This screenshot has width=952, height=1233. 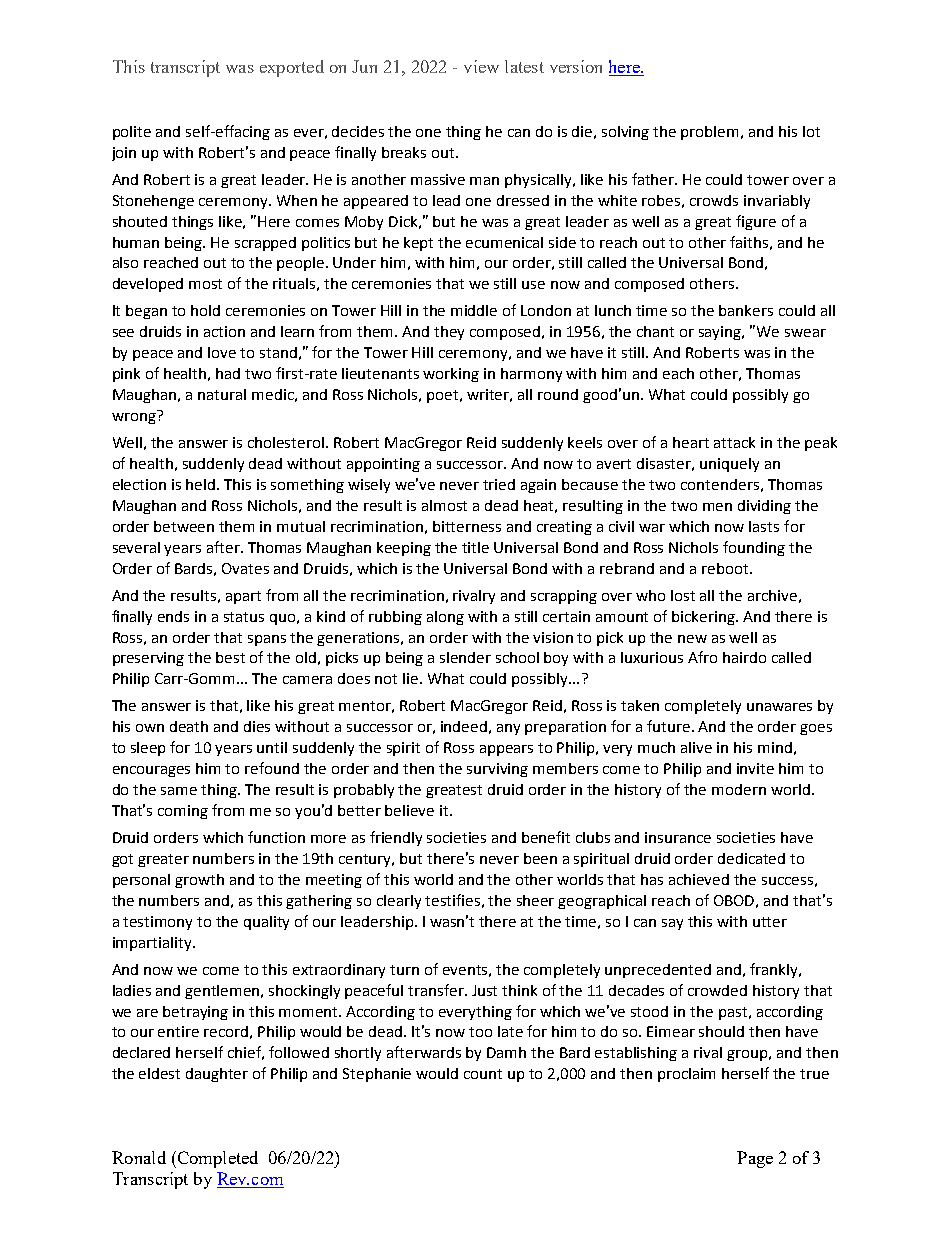 I want to click on surviving, so click(x=497, y=770).
